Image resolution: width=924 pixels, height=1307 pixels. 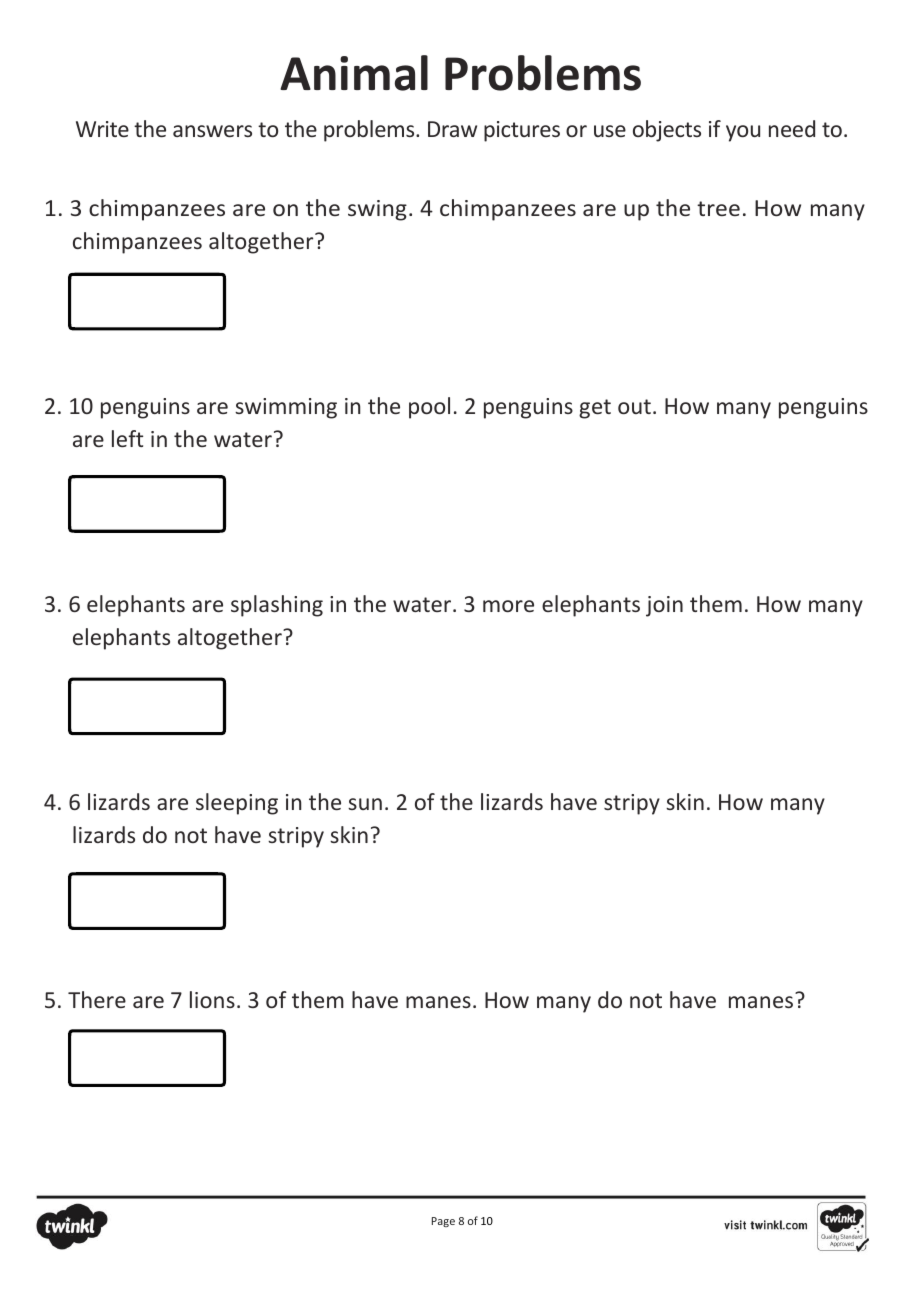 I want to click on left, so click(x=127, y=438).
